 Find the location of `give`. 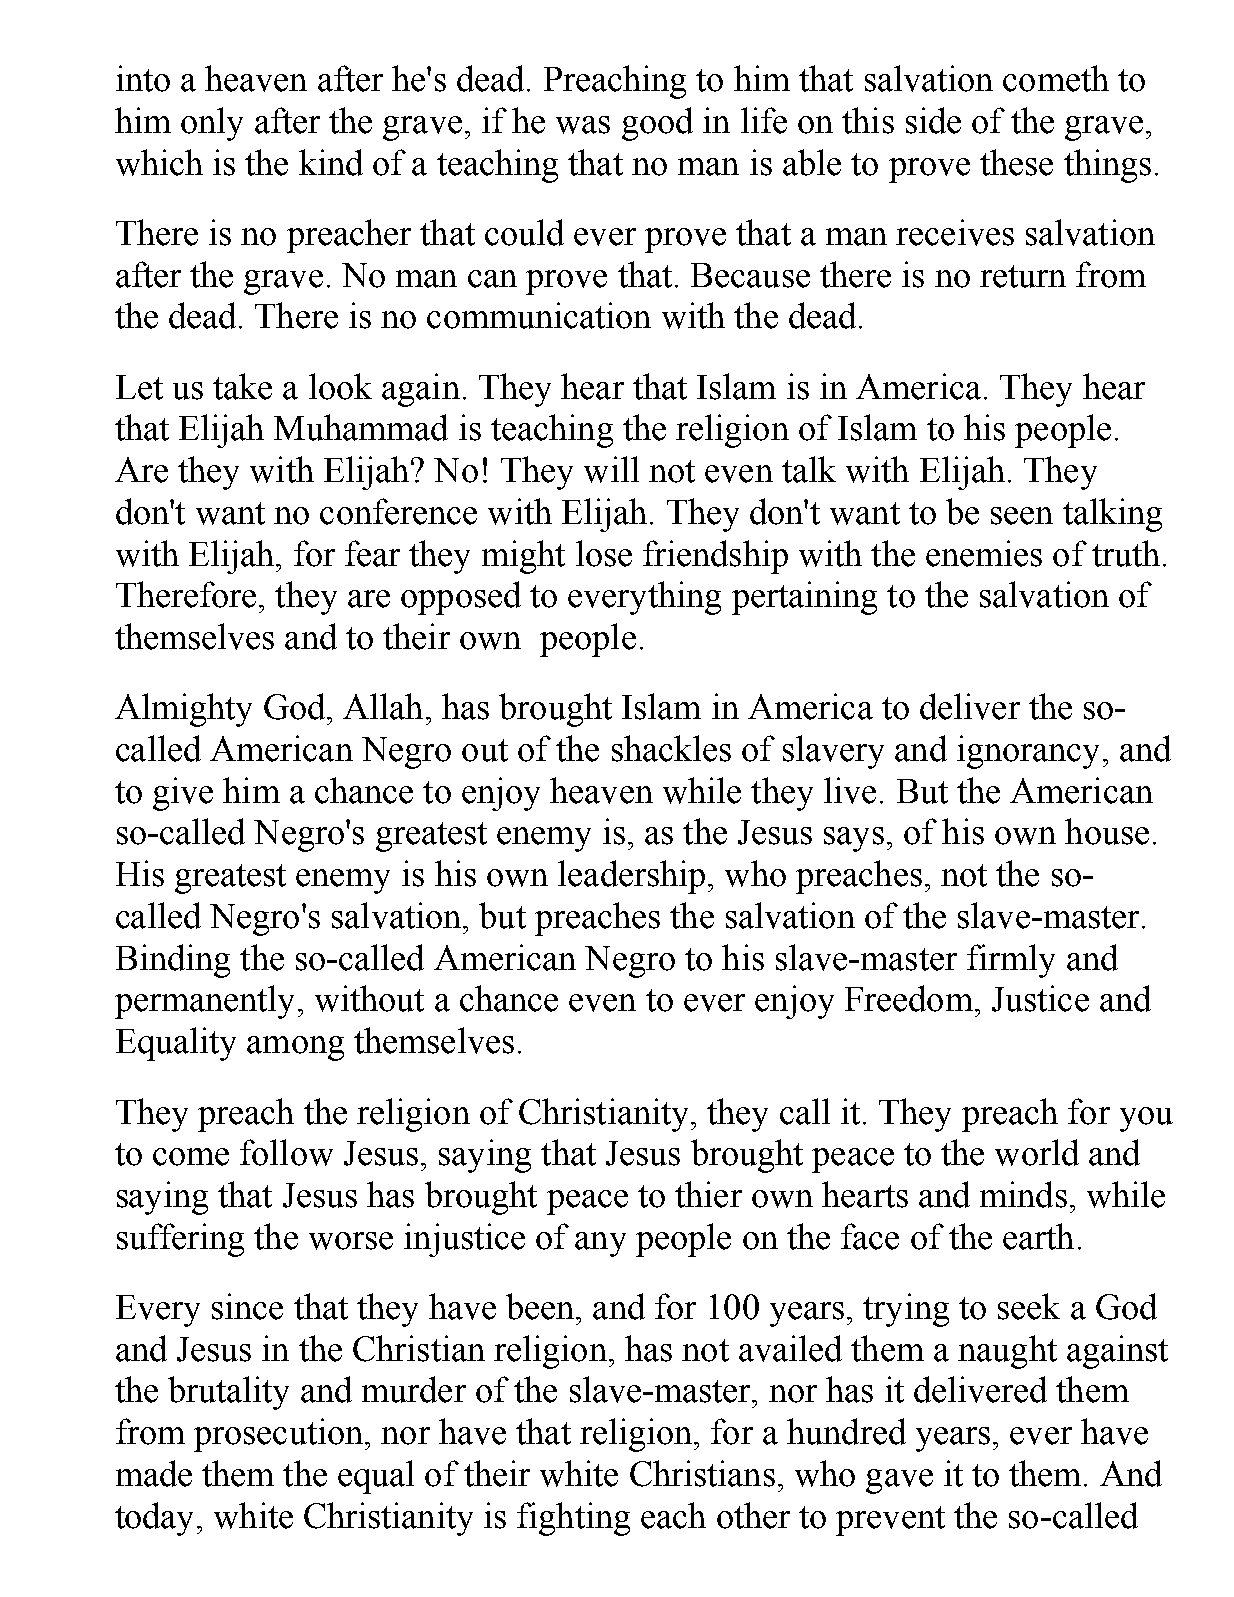

give is located at coordinates (183, 794).
